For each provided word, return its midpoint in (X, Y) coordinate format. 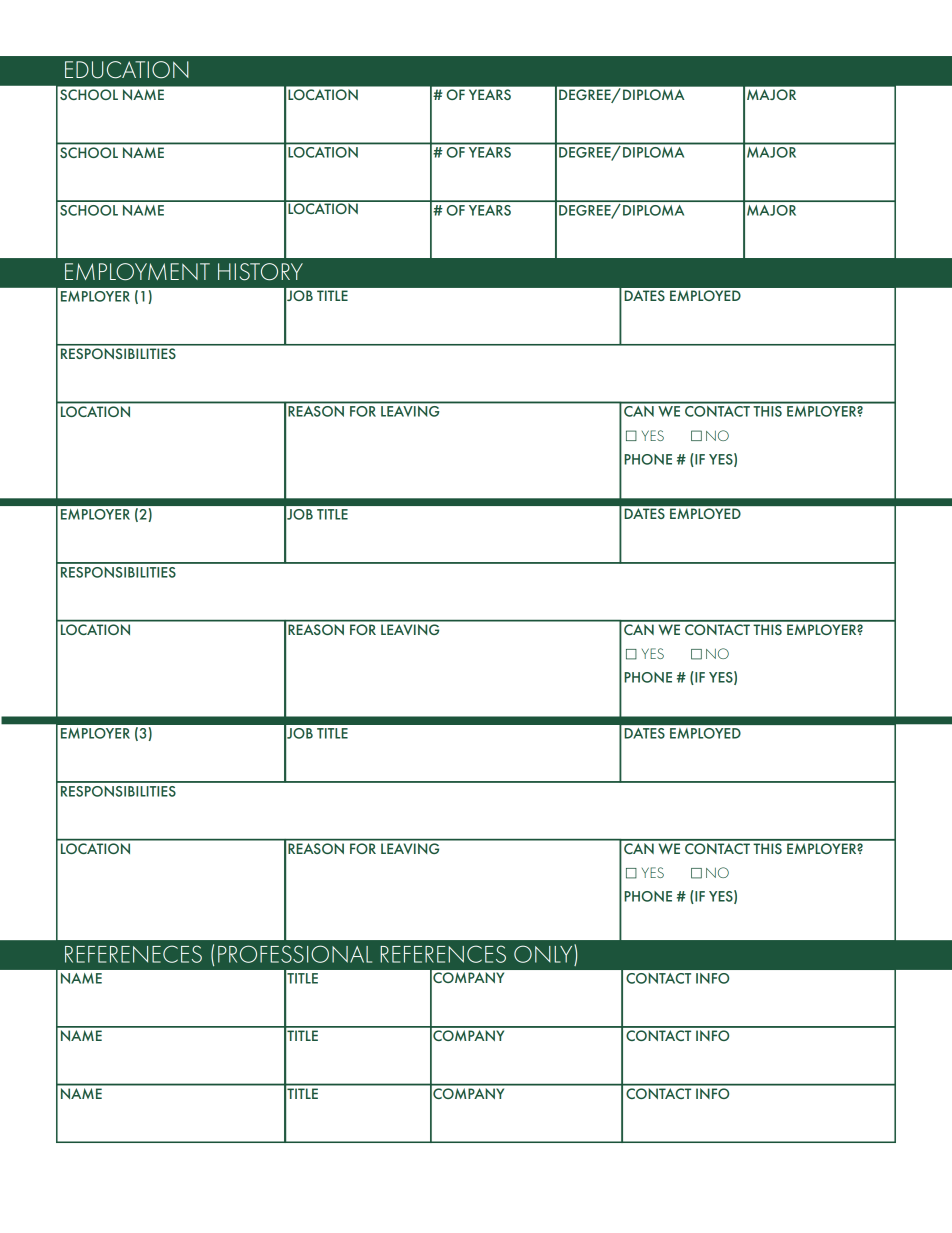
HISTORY (260, 272)
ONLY (544, 953)
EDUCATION (127, 70)
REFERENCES (443, 954)
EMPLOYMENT (137, 272)
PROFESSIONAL (295, 954)
